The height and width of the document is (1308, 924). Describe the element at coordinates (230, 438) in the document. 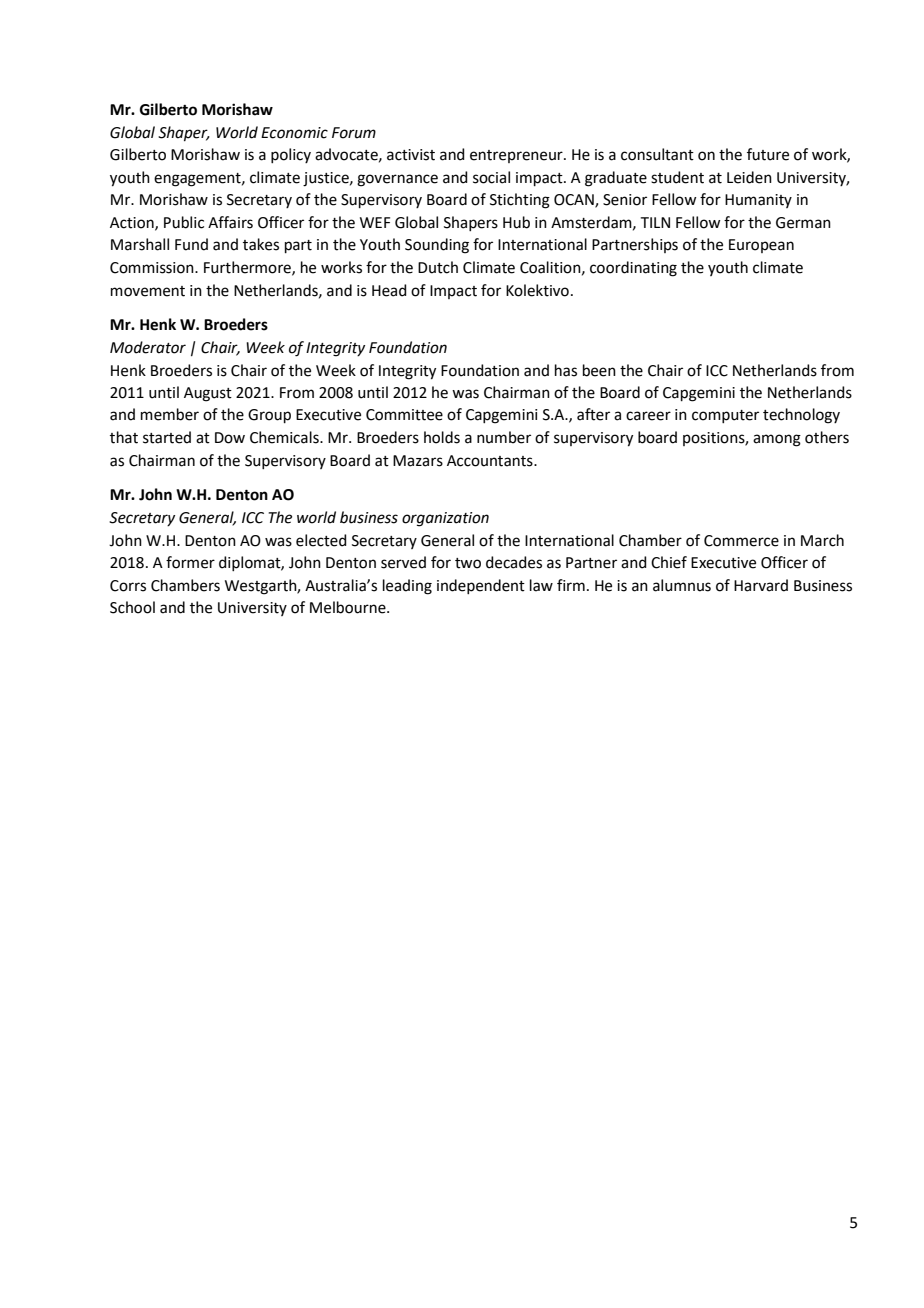

I see `Dow` at that location.
